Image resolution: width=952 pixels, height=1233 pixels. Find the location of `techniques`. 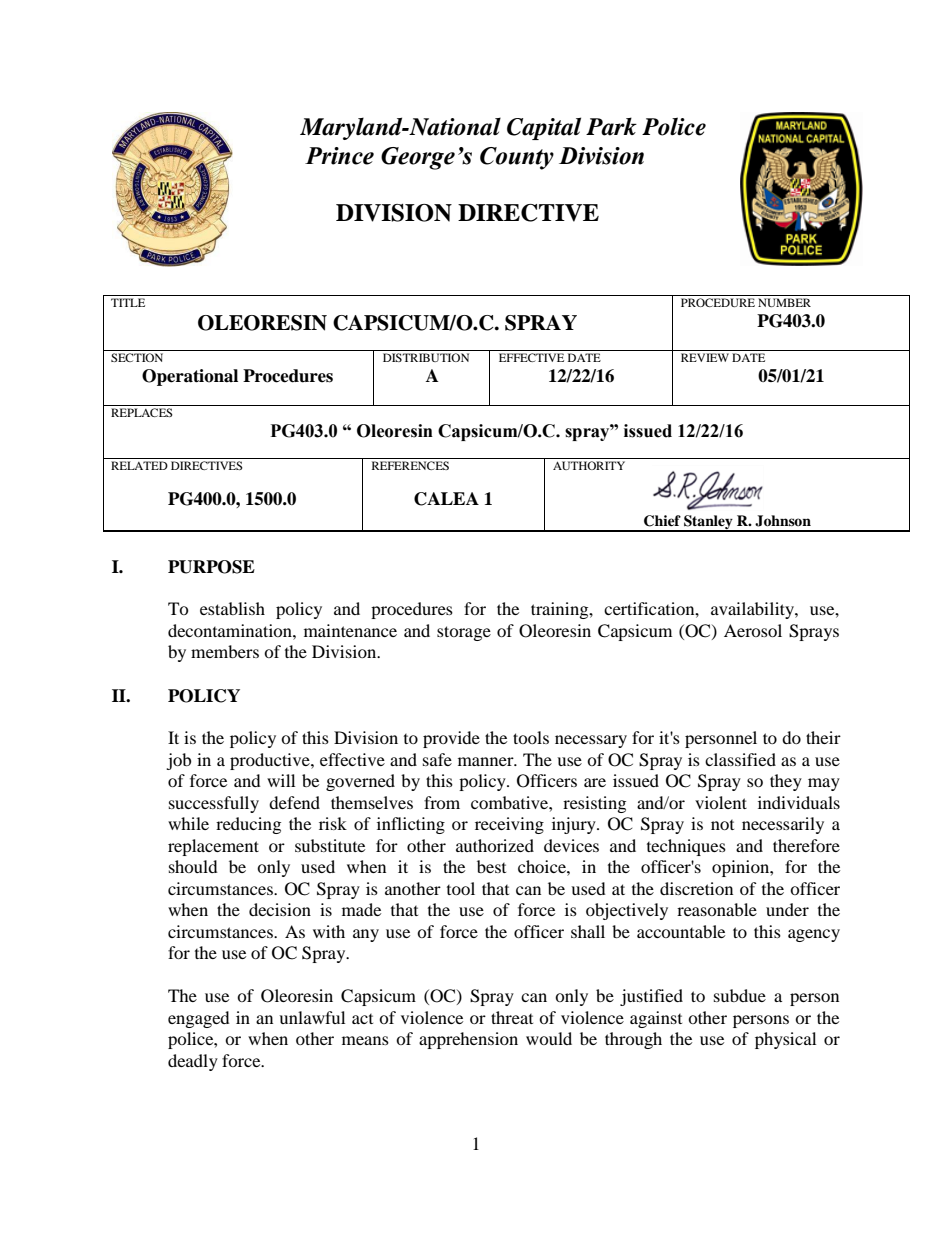

techniques is located at coordinates (686, 847).
